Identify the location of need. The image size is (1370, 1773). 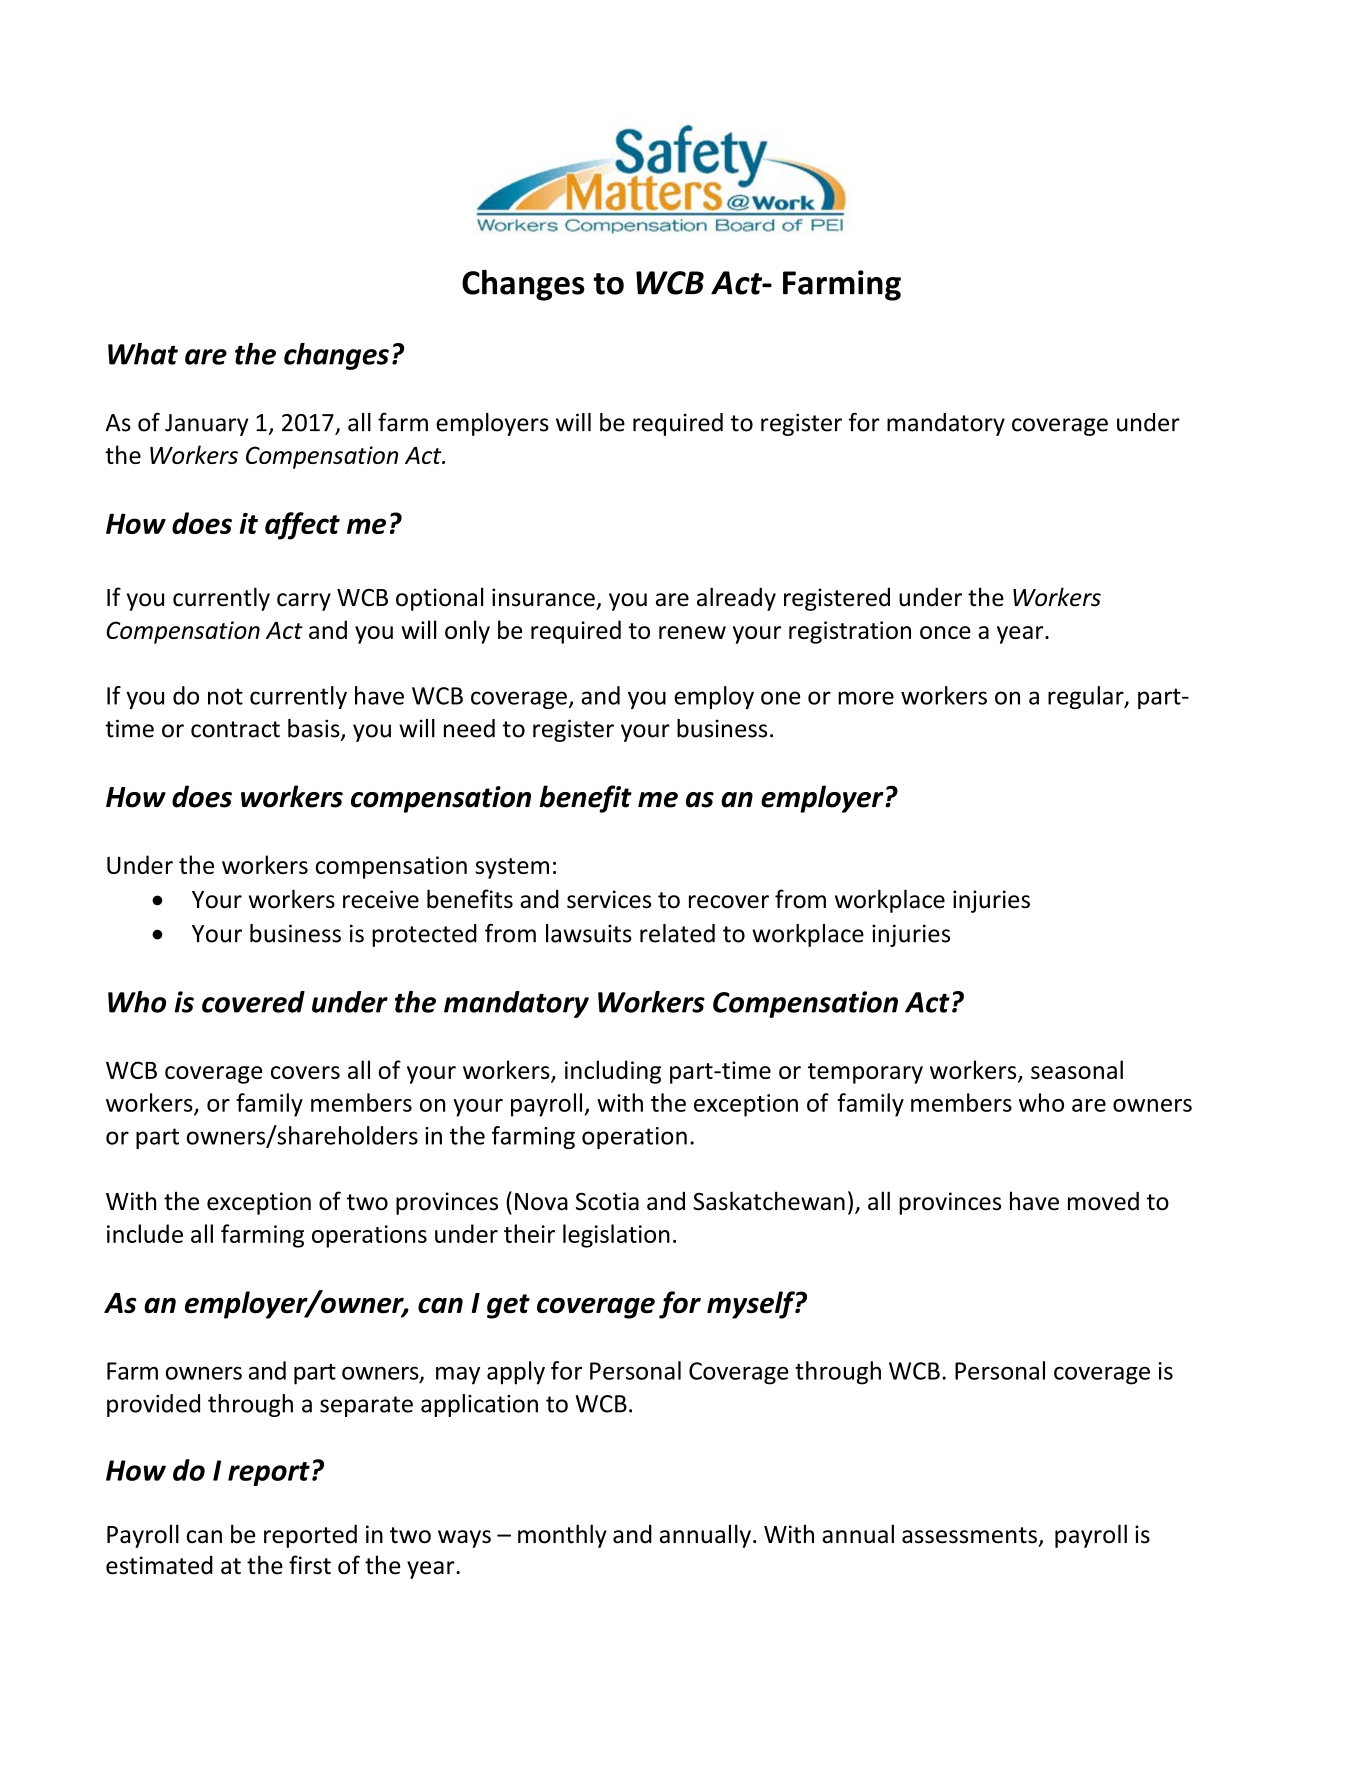
(469, 728).
